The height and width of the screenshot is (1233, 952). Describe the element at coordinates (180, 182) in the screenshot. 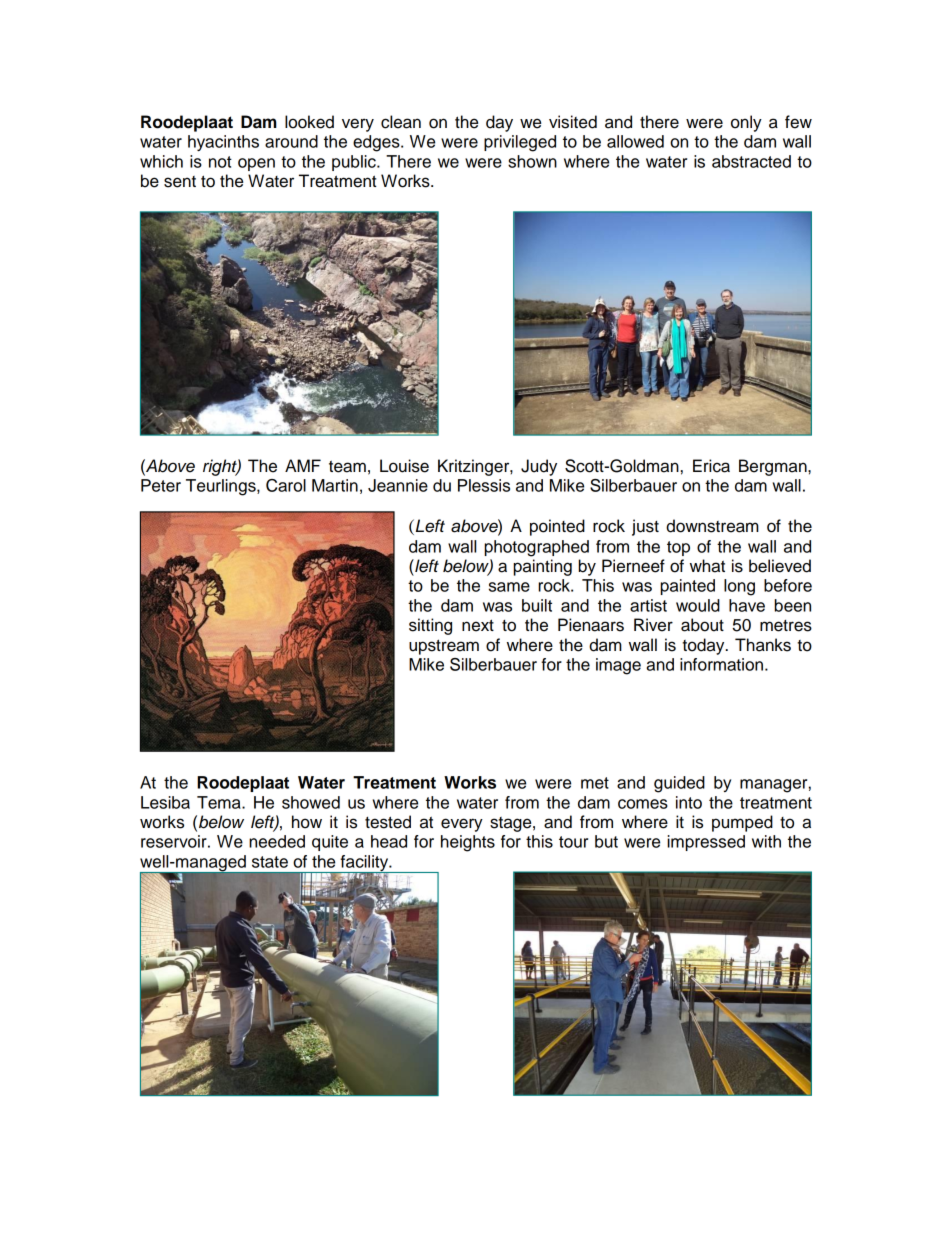

I see `sent` at that location.
